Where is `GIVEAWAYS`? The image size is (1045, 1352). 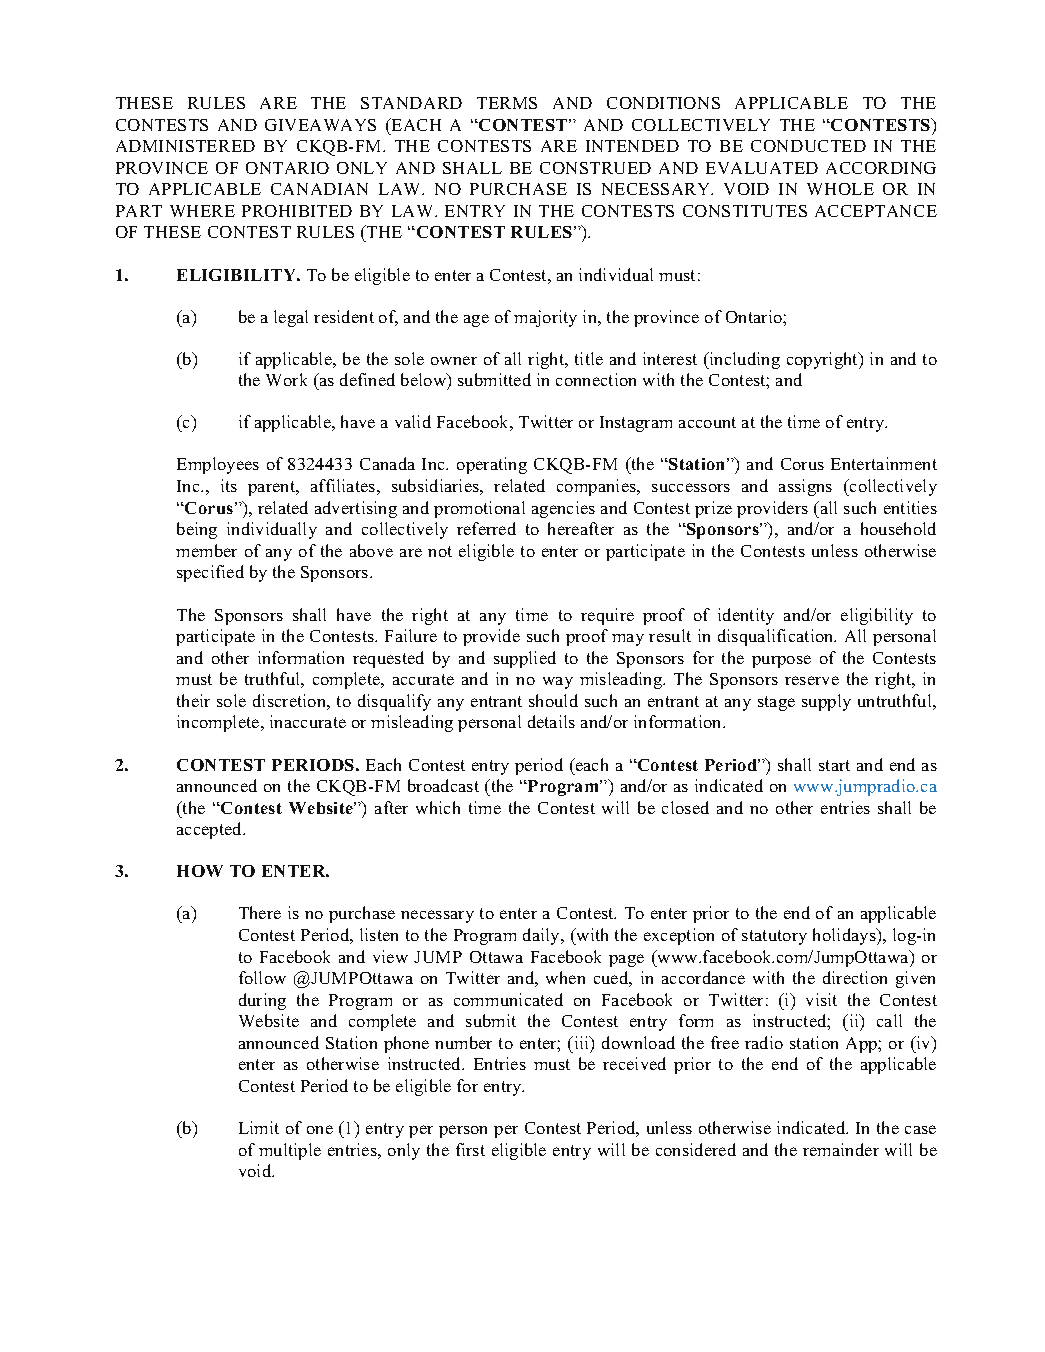 GIVEAWAYS is located at coordinates (320, 125).
